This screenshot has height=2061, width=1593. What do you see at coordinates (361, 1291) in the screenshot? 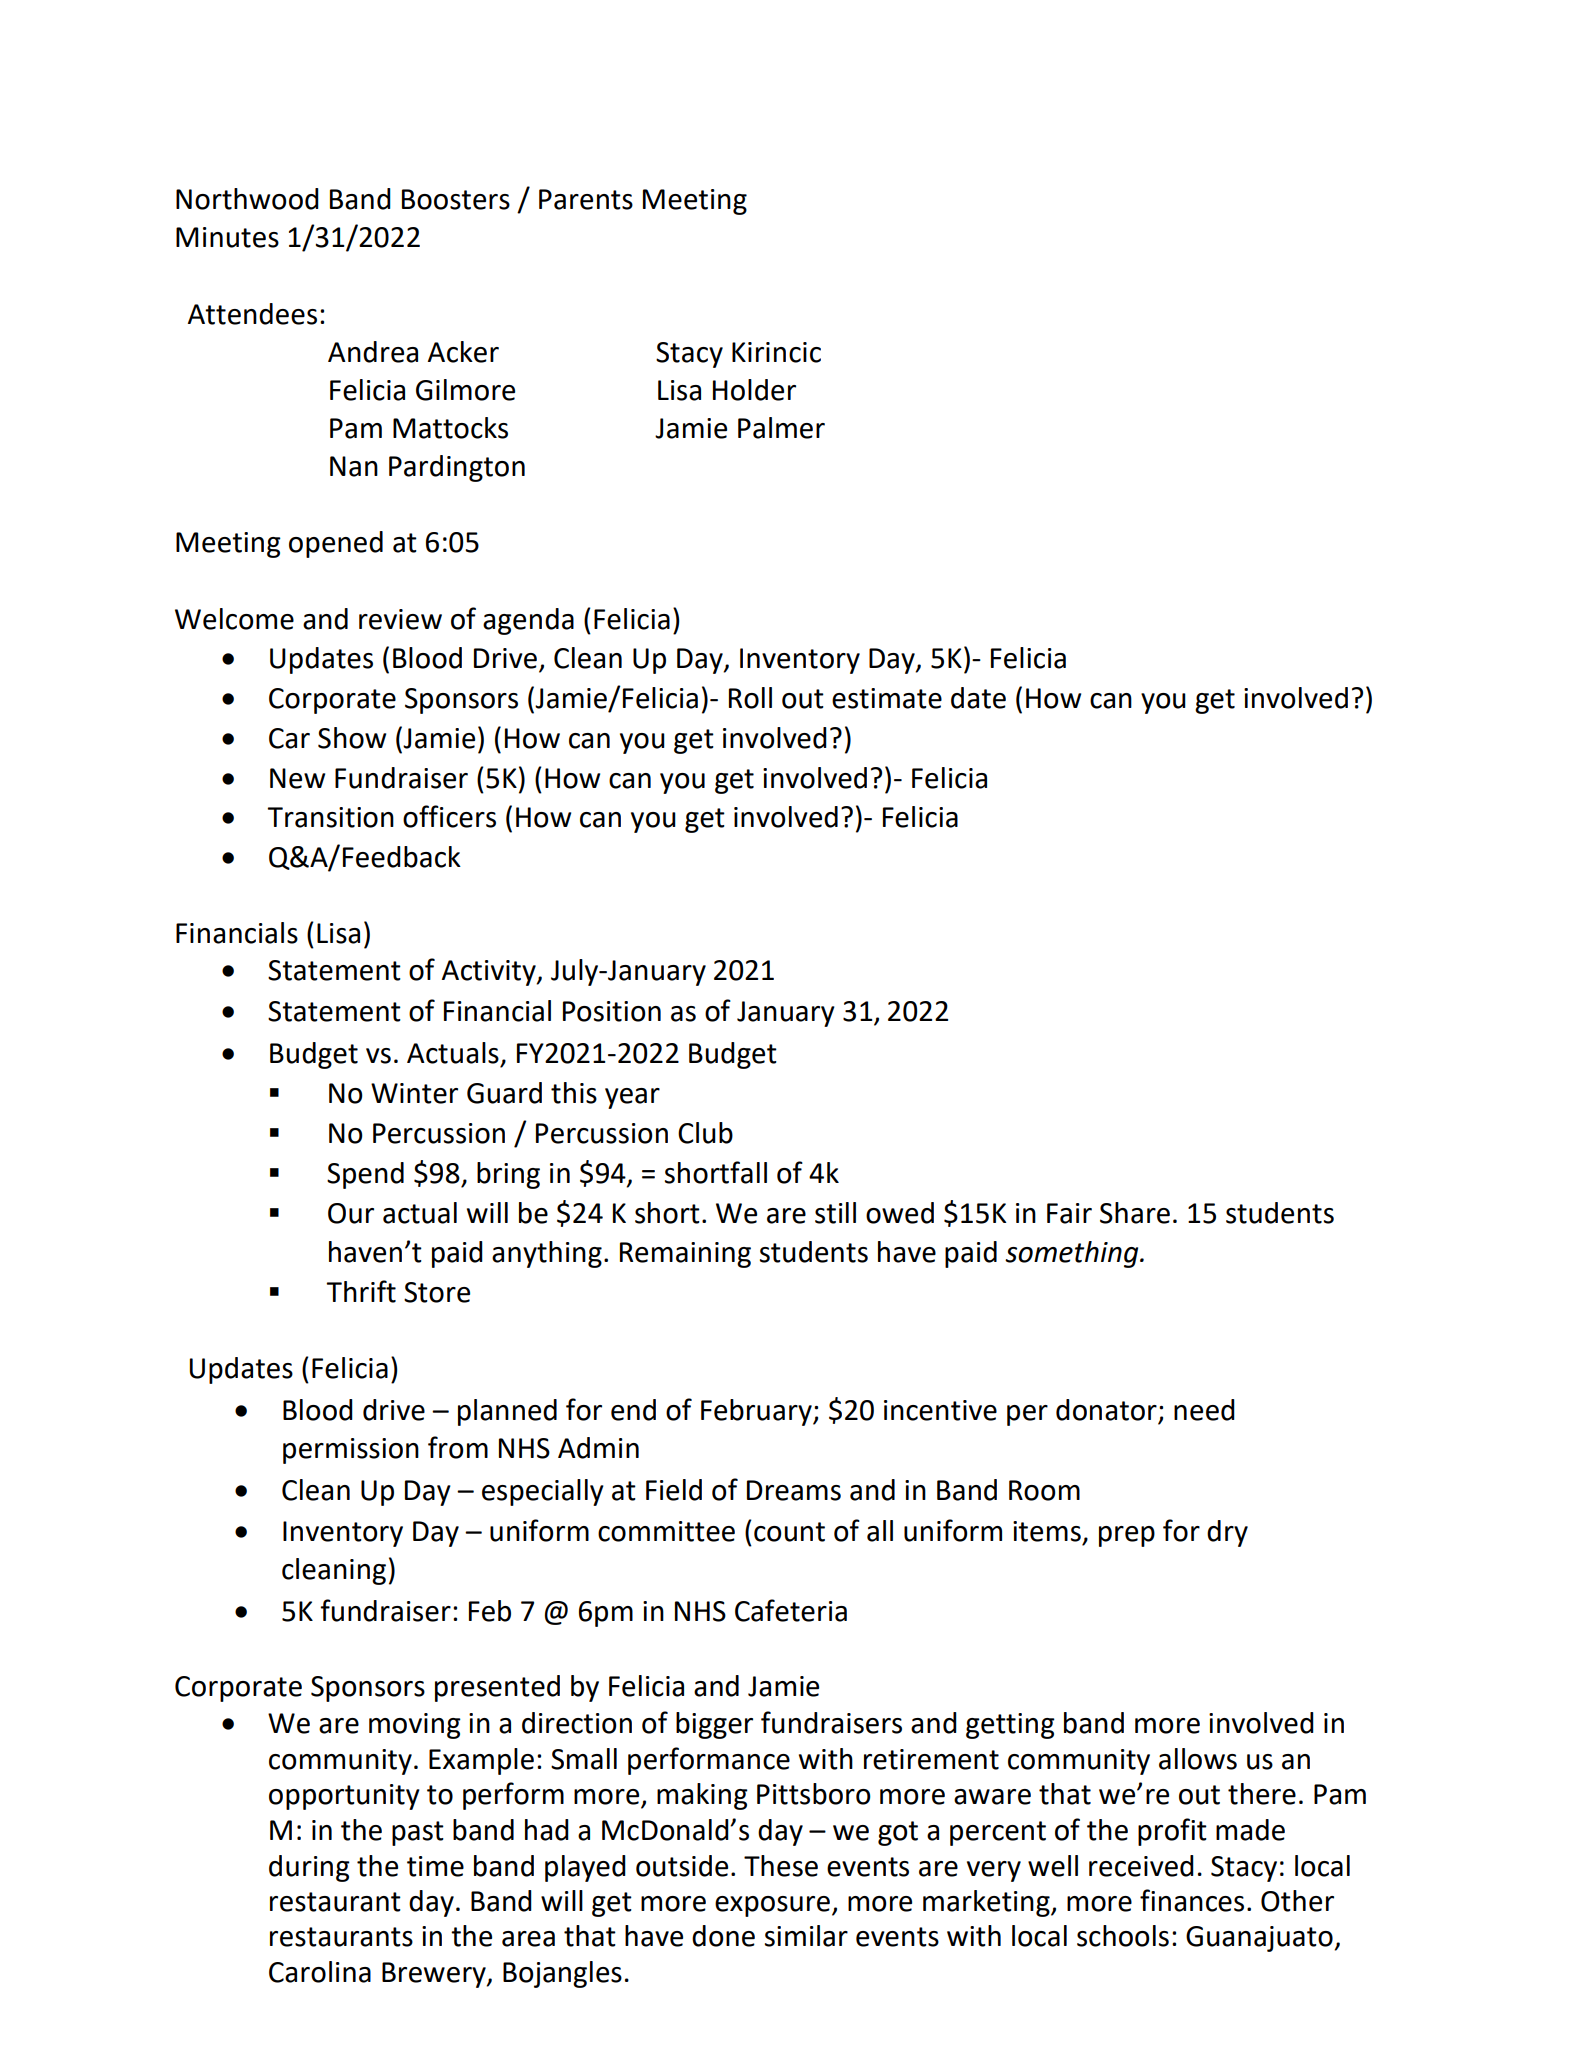
I see `Thrift` at bounding box center [361, 1291].
